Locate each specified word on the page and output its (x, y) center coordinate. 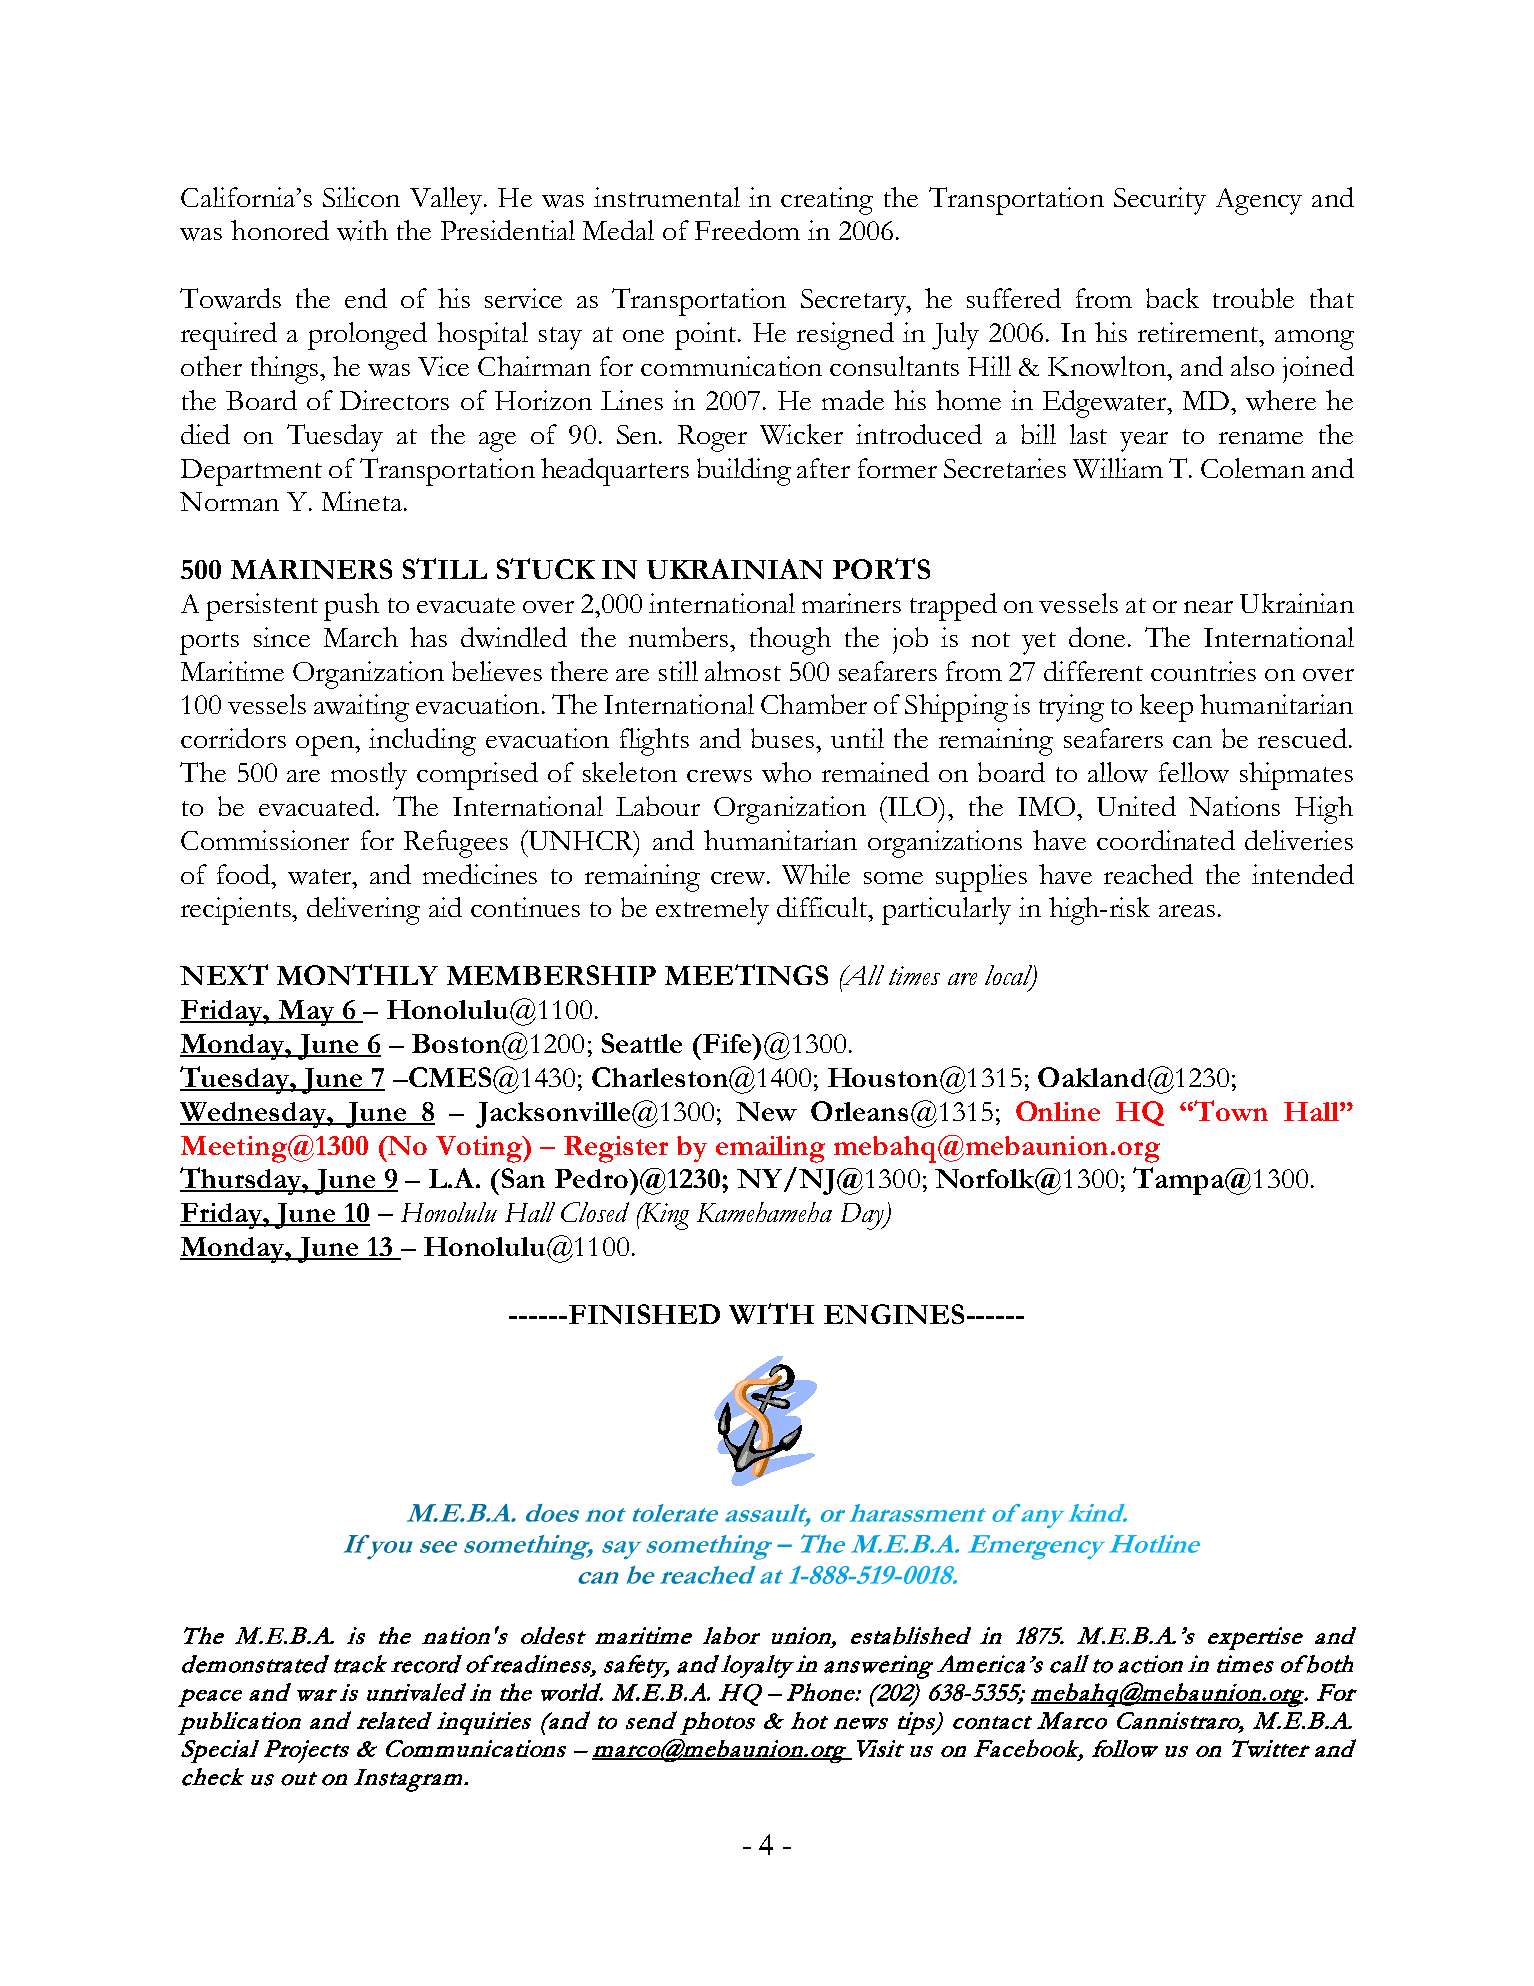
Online (1058, 1111)
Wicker (801, 434)
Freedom (747, 230)
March (361, 637)
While (816, 874)
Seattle (642, 1043)
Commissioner (265, 840)
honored (280, 230)
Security (1160, 201)
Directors (394, 400)
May (306, 1013)
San (523, 1178)
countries (1203, 671)
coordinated (1166, 840)
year (1144, 442)
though (790, 641)
